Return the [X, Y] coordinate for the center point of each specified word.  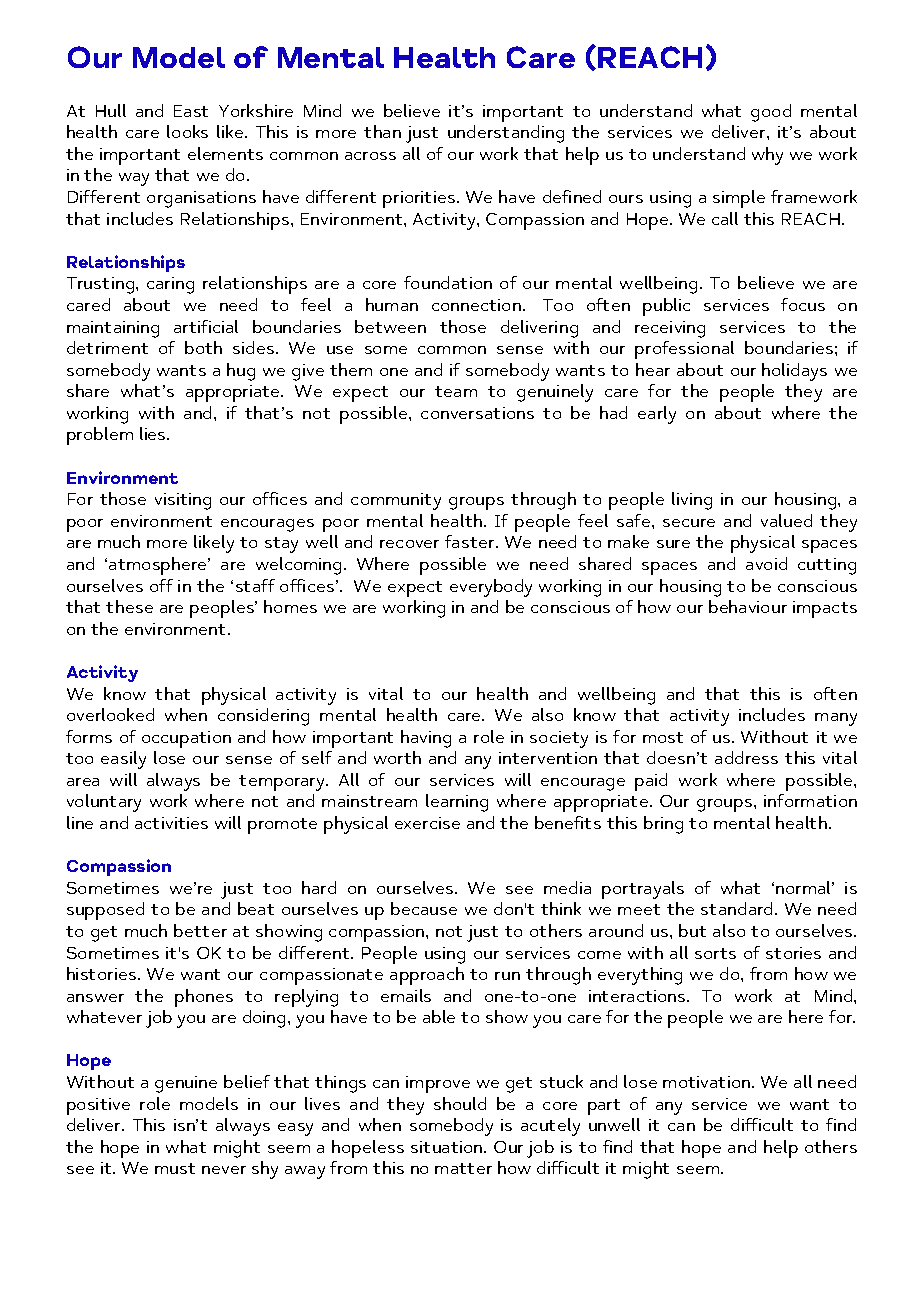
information [810, 800]
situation [448, 1147]
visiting [183, 501]
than [382, 131]
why [767, 156]
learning [457, 803]
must [175, 1168]
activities [171, 823]
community [396, 501]
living [692, 501]
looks [187, 131]
